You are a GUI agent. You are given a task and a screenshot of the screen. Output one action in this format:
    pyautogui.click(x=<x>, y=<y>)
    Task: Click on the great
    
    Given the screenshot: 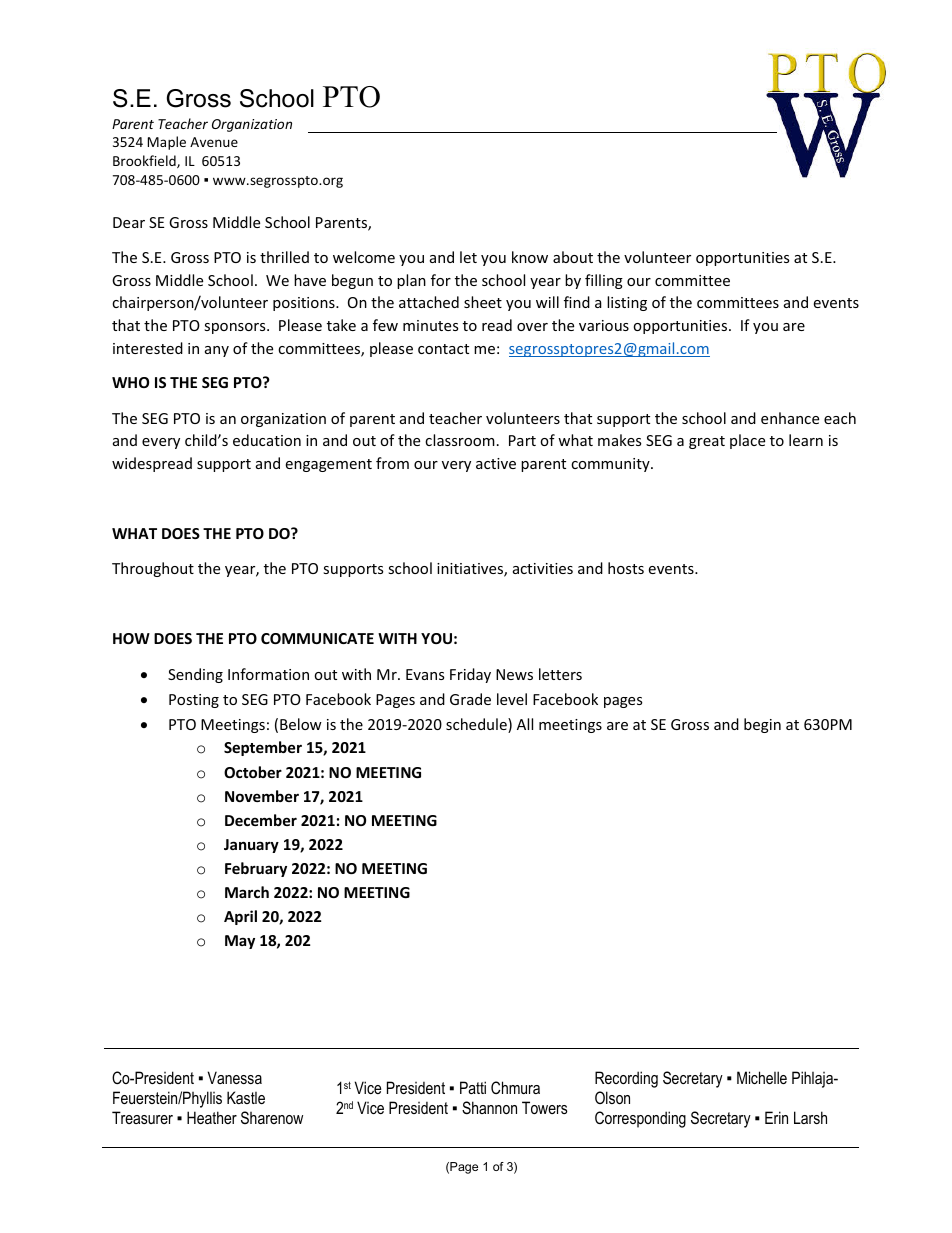 What is the action you would take?
    pyautogui.click(x=707, y=442)
